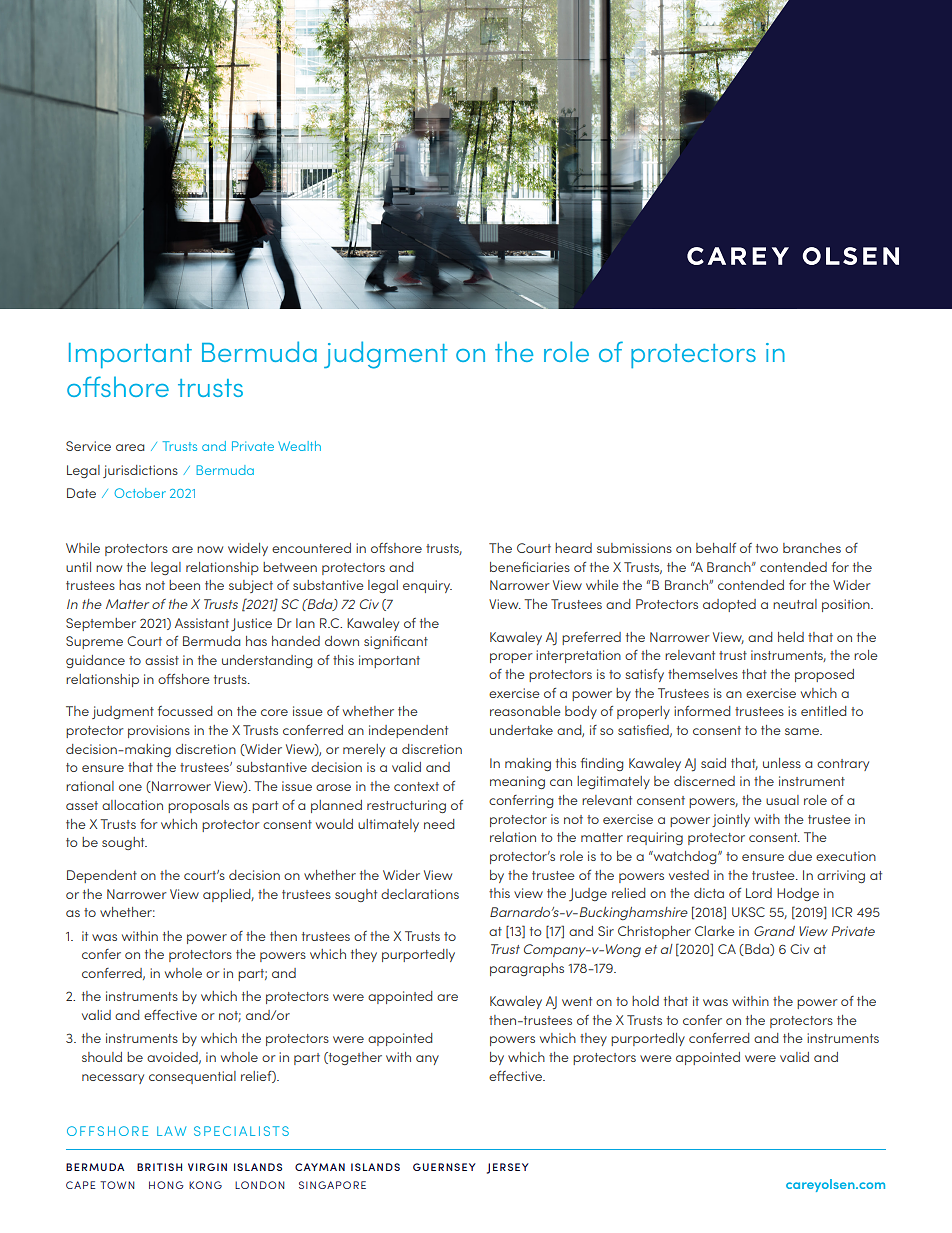 The width and height of the page is (952, 1233). What do you see at coordinates (140, 471) in the page?
I see `jurisdictions` at bounding box center [140, 471].
